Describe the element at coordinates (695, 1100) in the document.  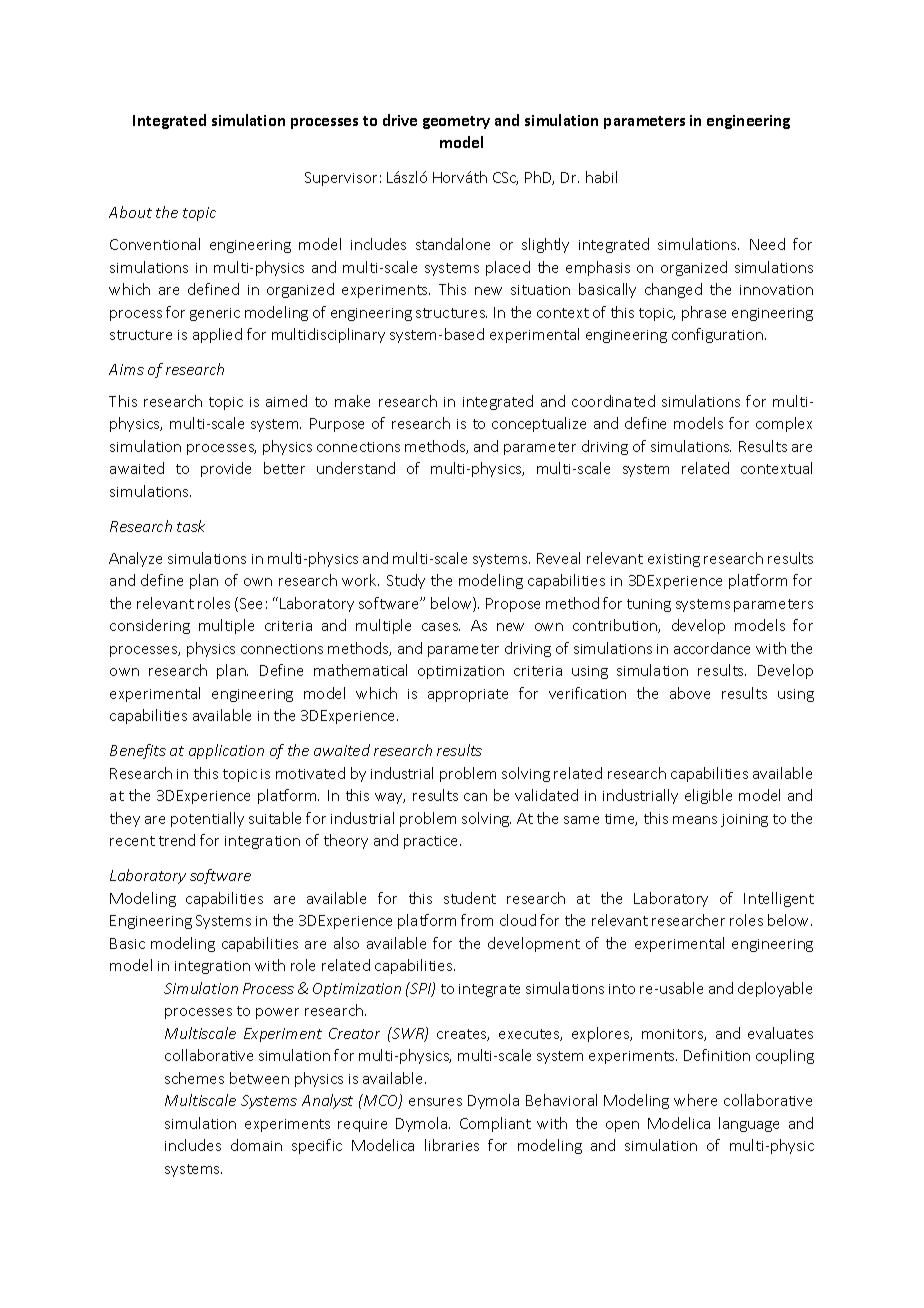
I see `where` at that location.
